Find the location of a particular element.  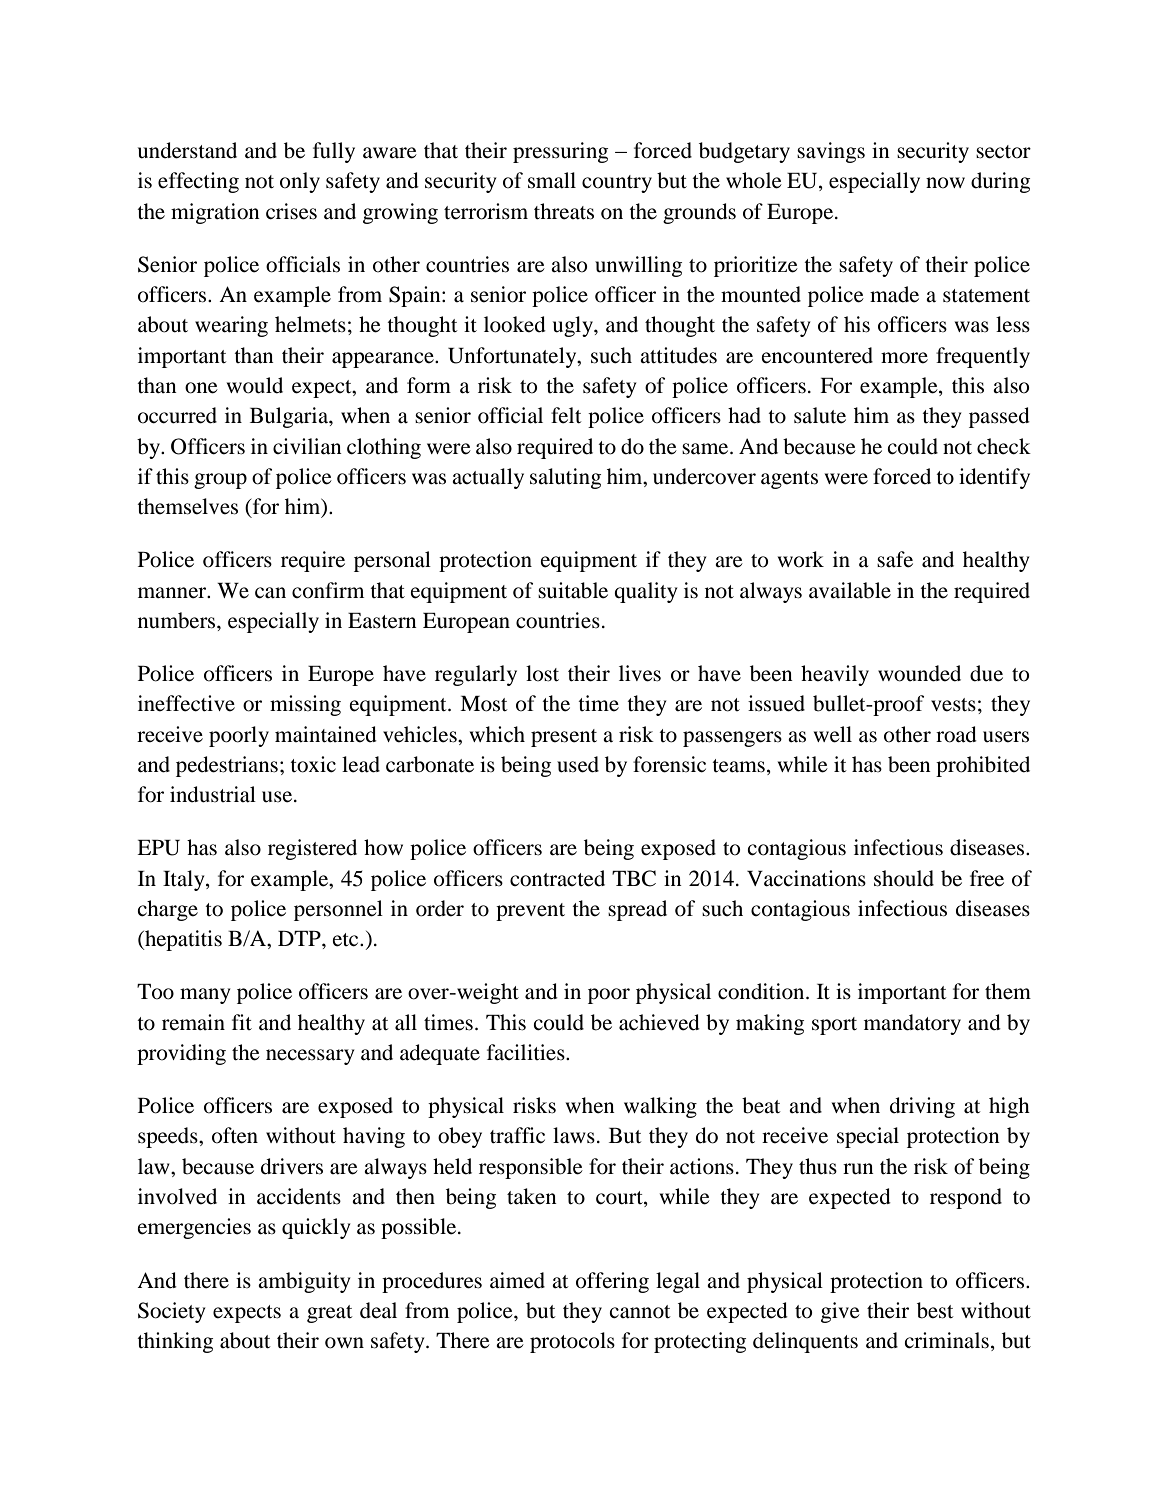

road is located at coordinates (956, 734).
